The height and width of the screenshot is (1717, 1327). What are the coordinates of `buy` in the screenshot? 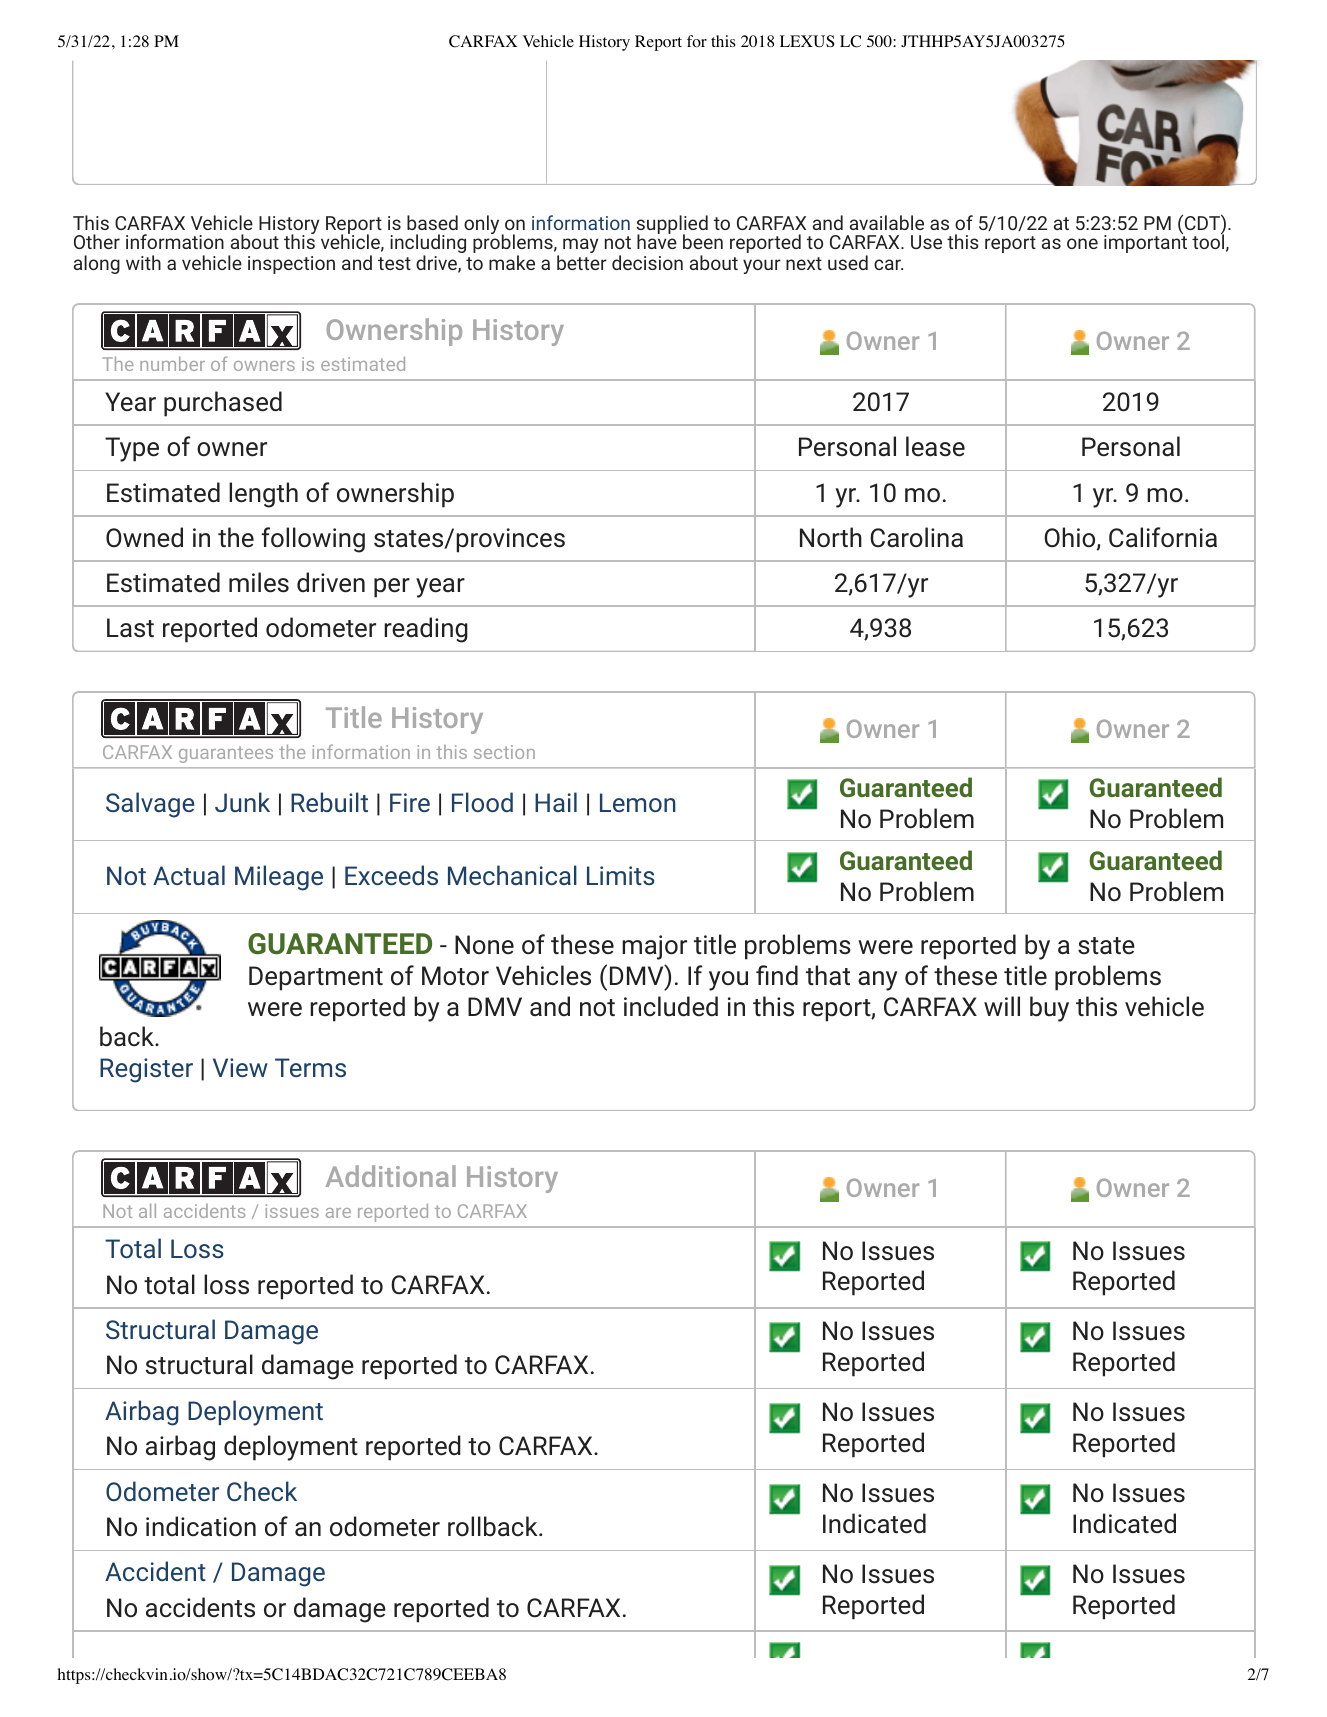 It's located at (1049, 1009).
